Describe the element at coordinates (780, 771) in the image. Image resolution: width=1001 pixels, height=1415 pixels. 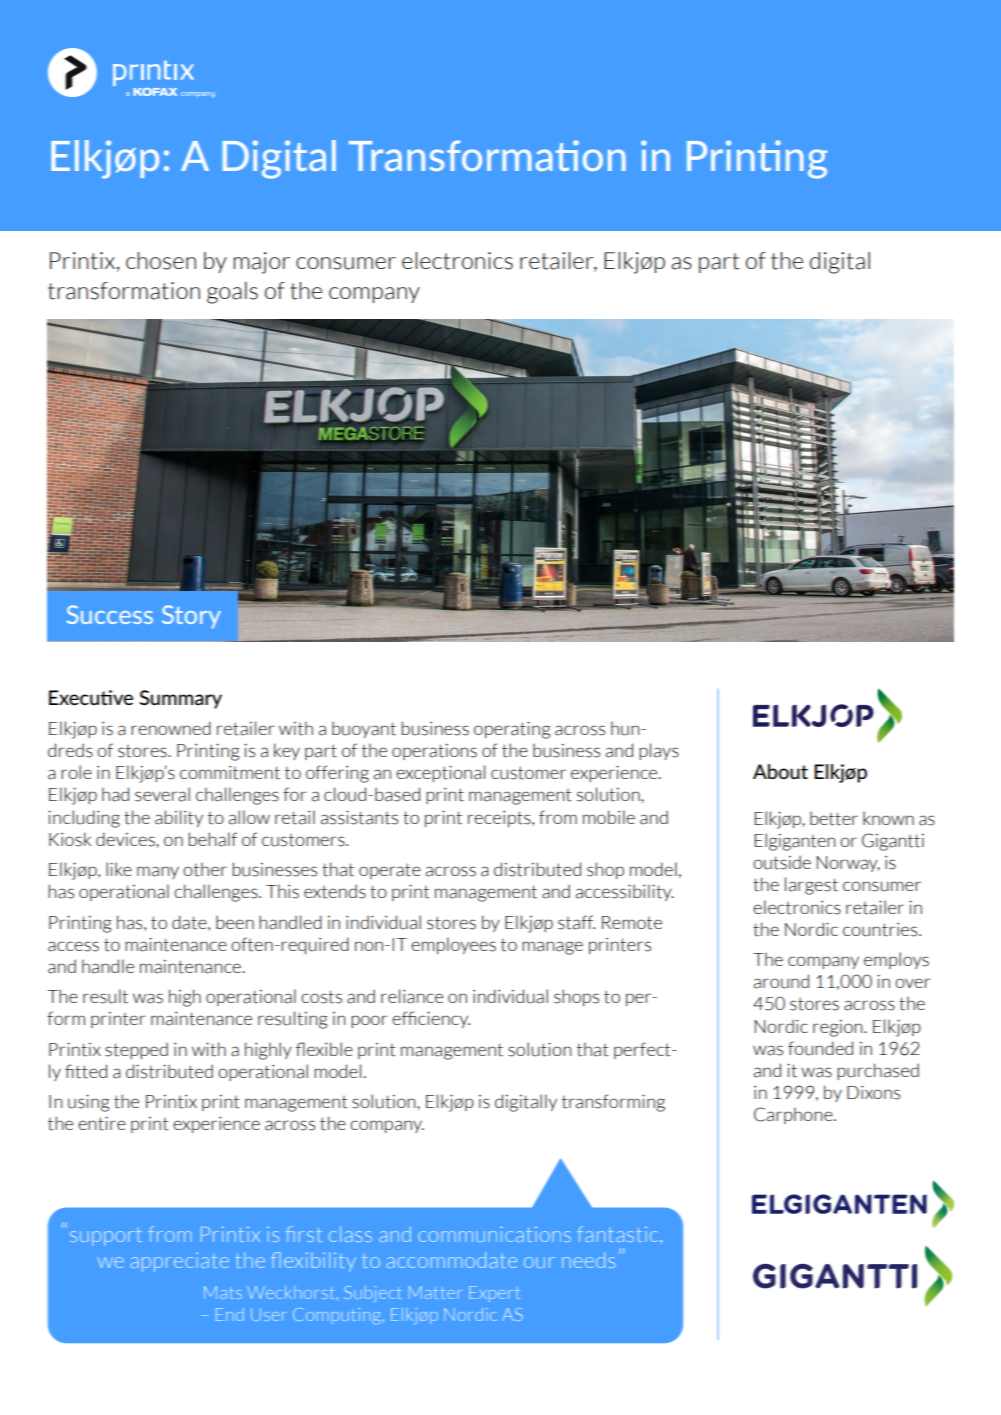
I see `About` at that location.
